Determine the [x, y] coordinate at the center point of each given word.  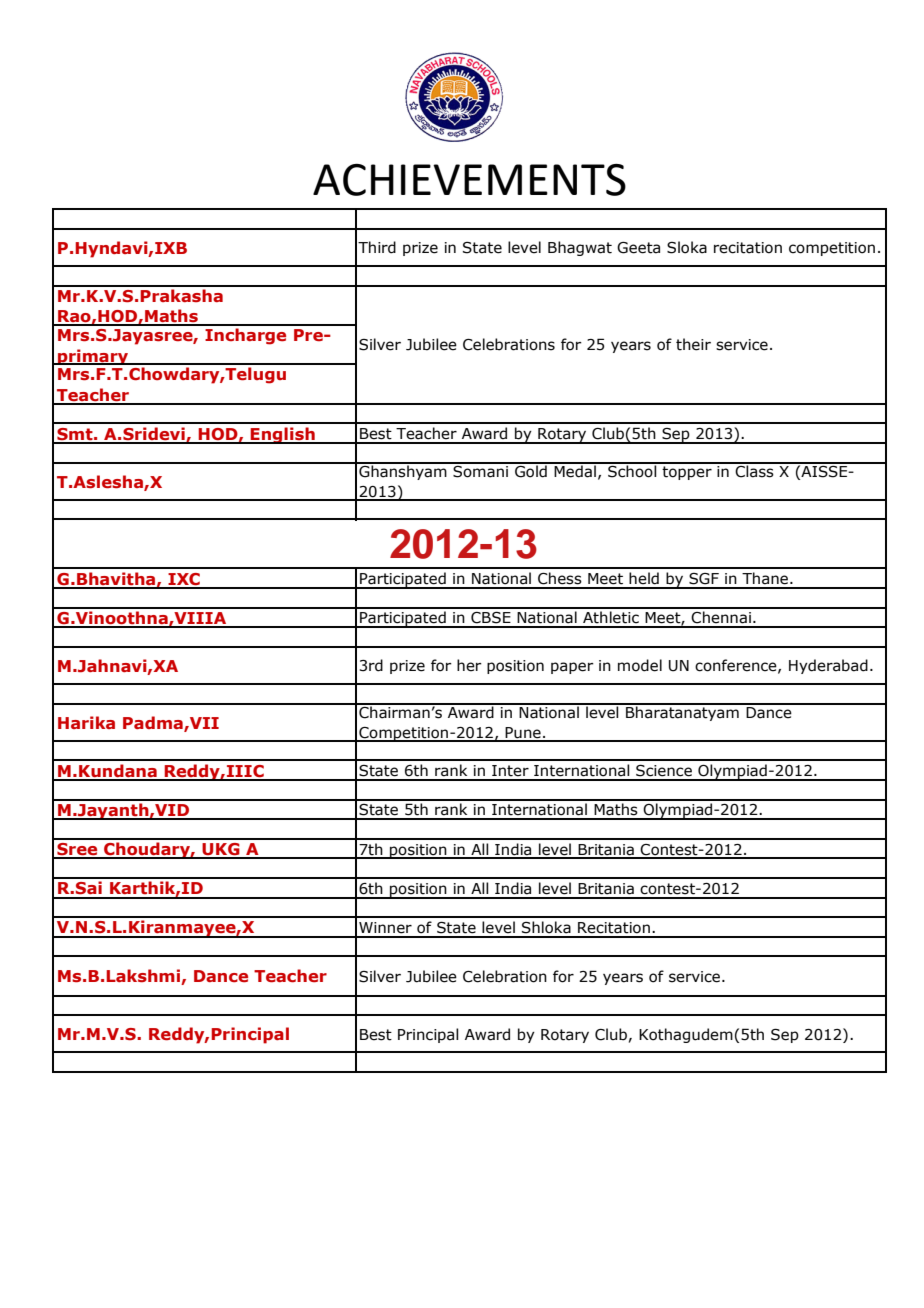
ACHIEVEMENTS [469, 180]
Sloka [687, 247]
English [283, 435]
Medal [575, 470]
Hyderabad [828, 666]
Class [755, 470]
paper [572, 668]
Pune [523, 734]
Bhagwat [580, 248]
